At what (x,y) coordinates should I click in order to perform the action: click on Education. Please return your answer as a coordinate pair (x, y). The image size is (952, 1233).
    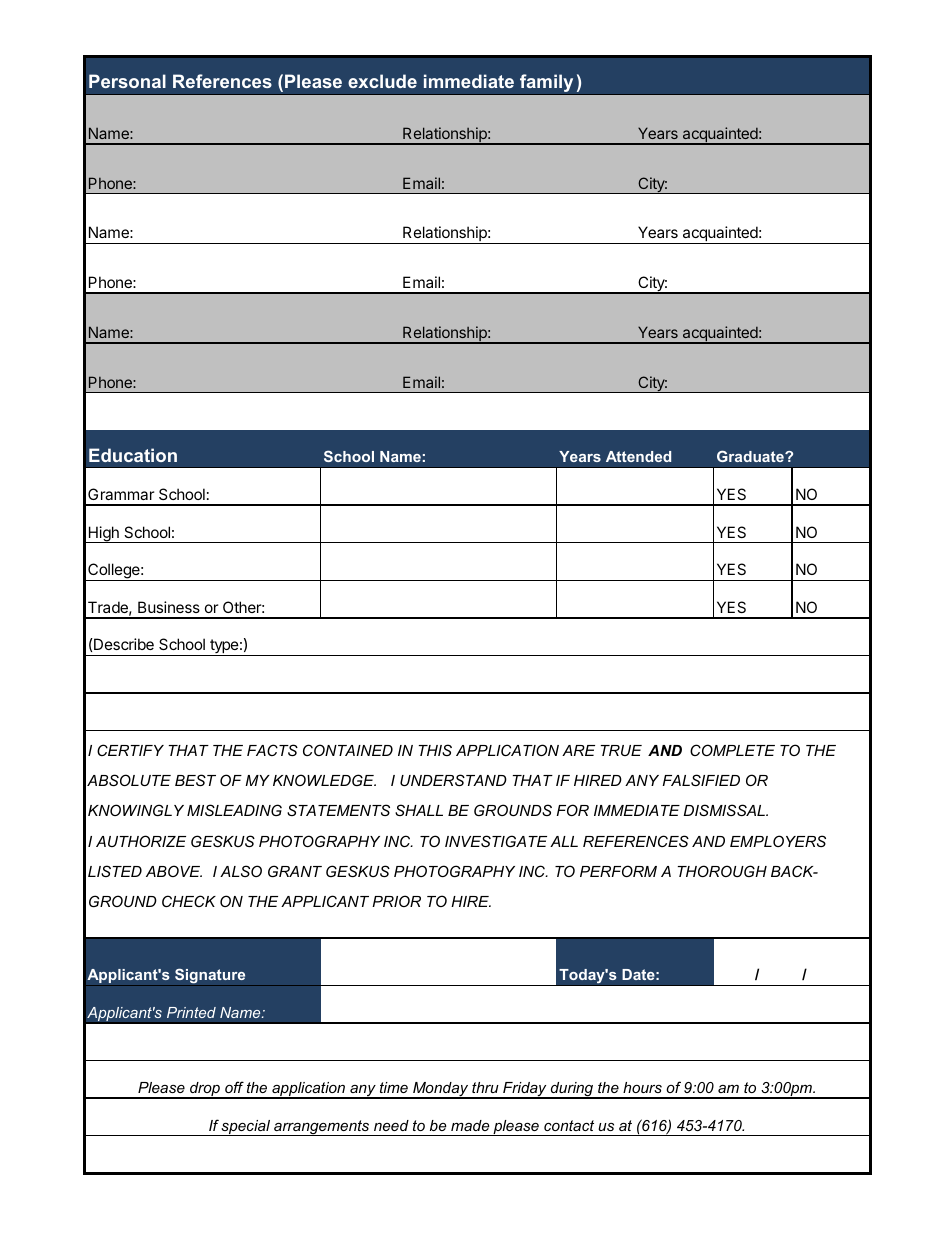
    Looking at the image, I should click on (133, 455).
